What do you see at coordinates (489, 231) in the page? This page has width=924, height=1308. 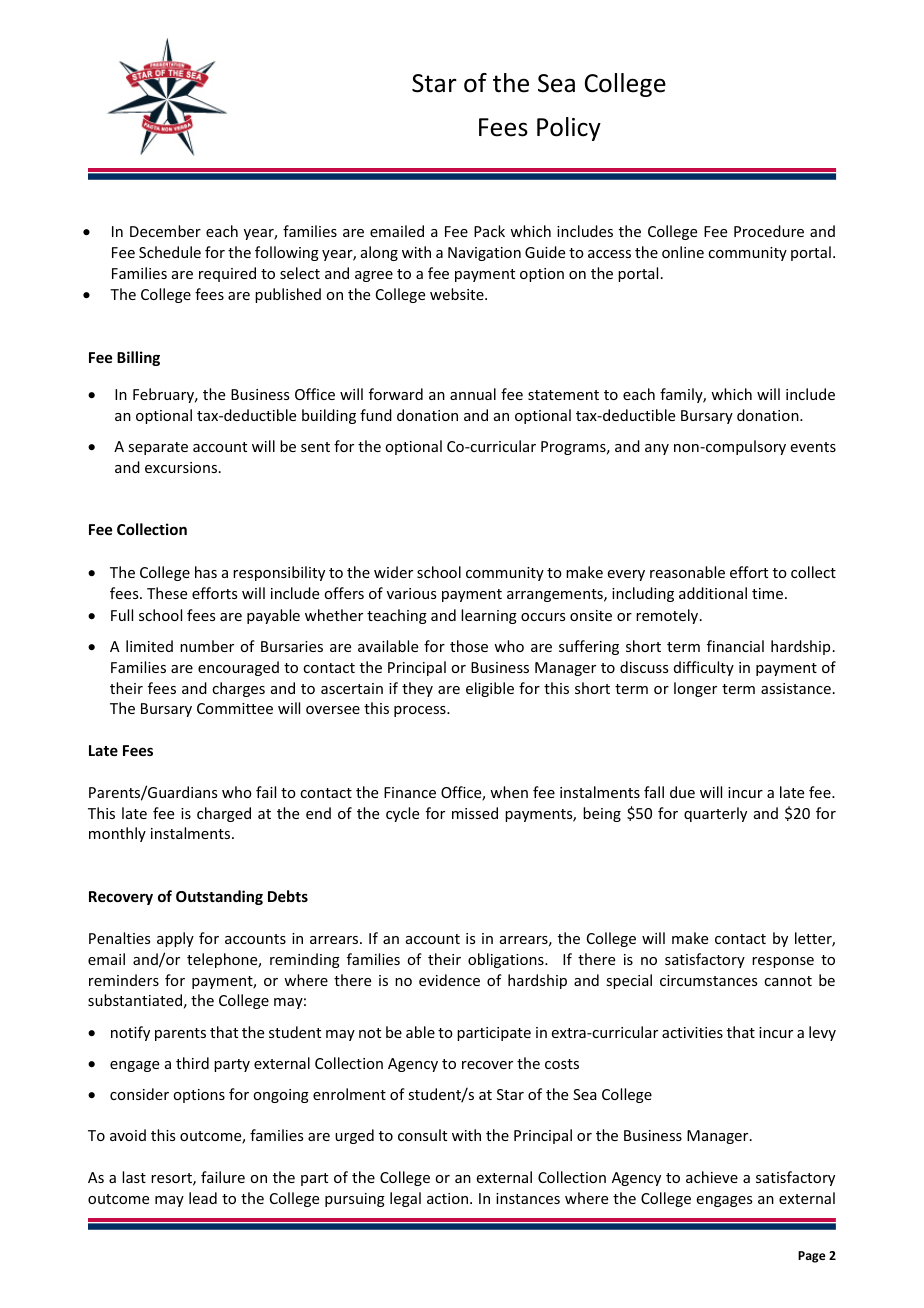 I see `Pack` at bounding box center [489, 231].
